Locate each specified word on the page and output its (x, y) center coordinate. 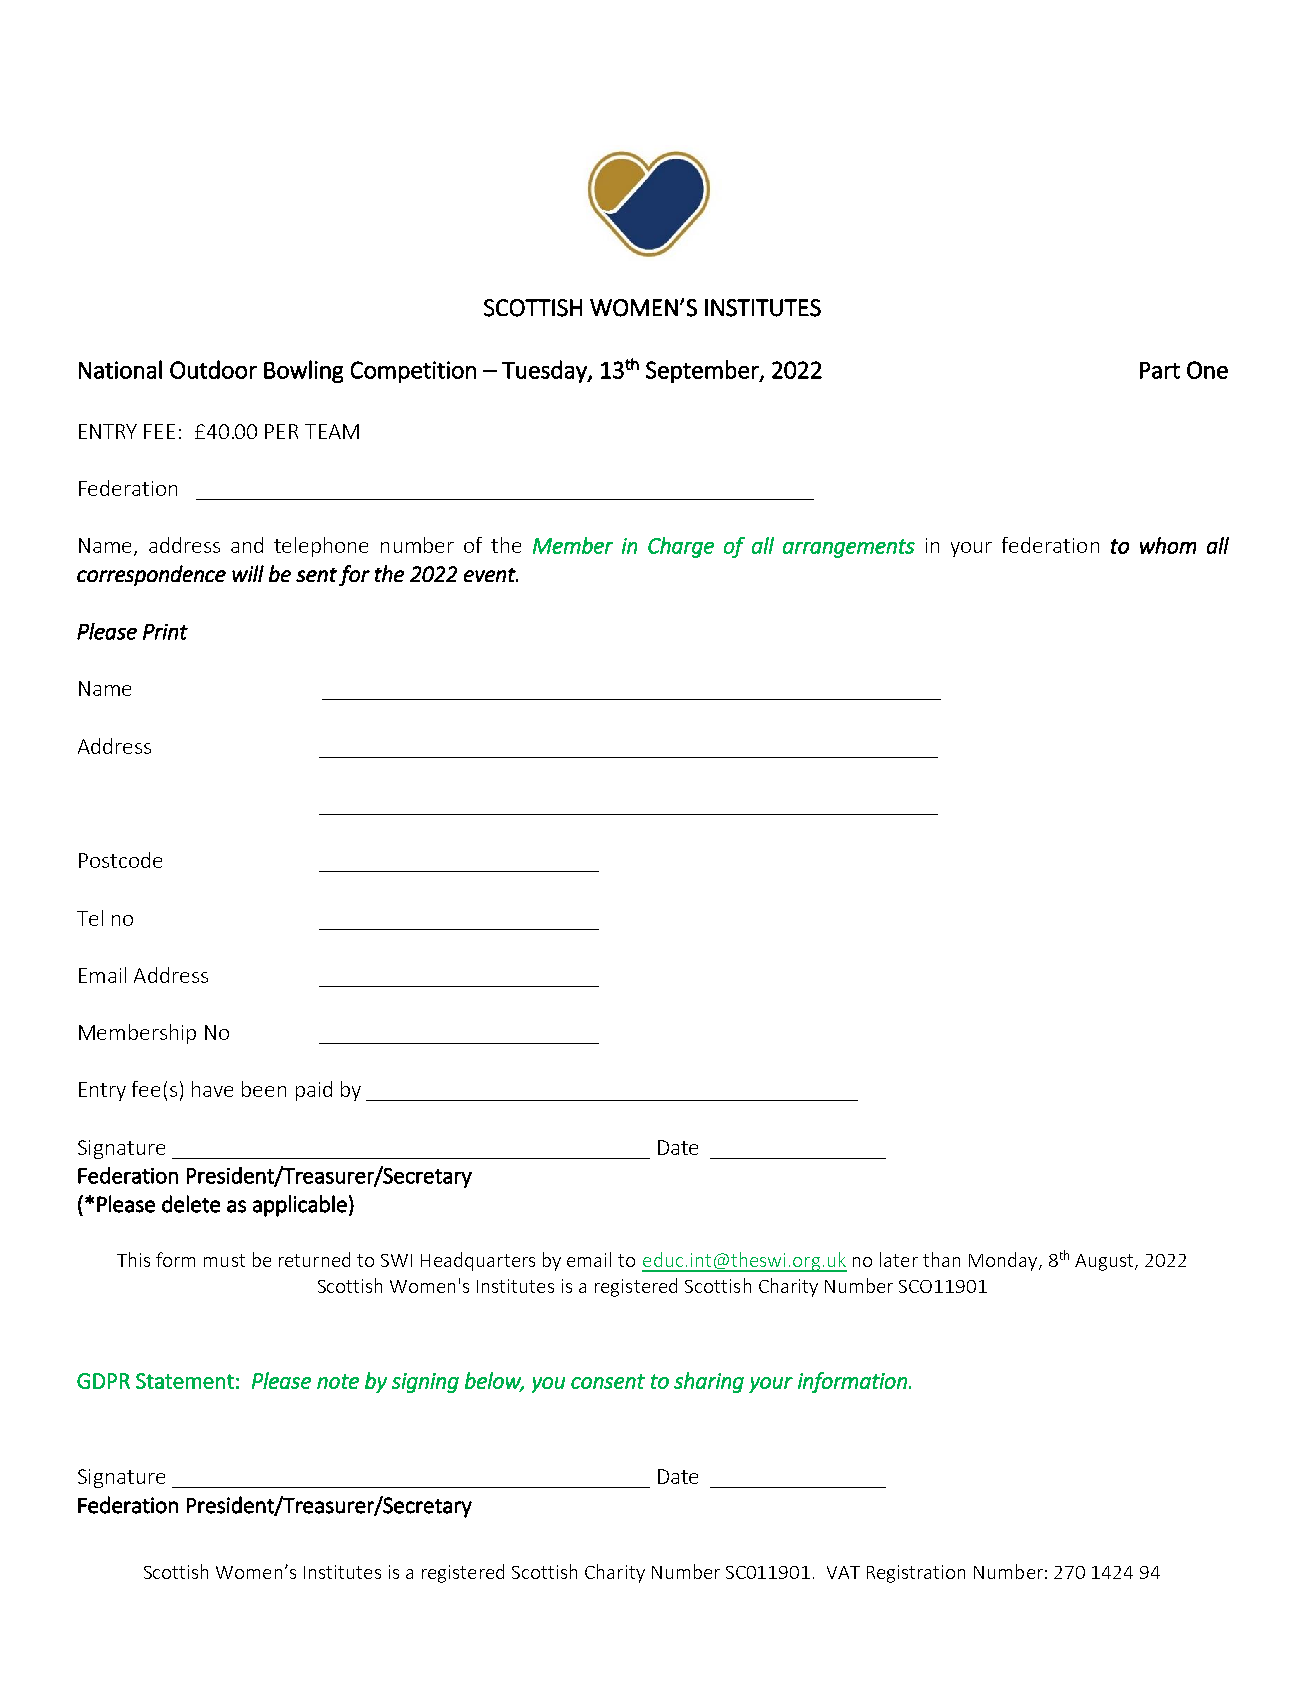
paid (314, 1091)
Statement (185, 1381)
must (224, 1260)
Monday (1004, 1261)
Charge (681, 547)
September (703, 371)
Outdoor (213, 369)
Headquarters (478, 1261)
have (212, 1089)
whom (1168, 545)
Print (165, 632)
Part (1160, 370)
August (1105, 1262)
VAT (843, 1572)
